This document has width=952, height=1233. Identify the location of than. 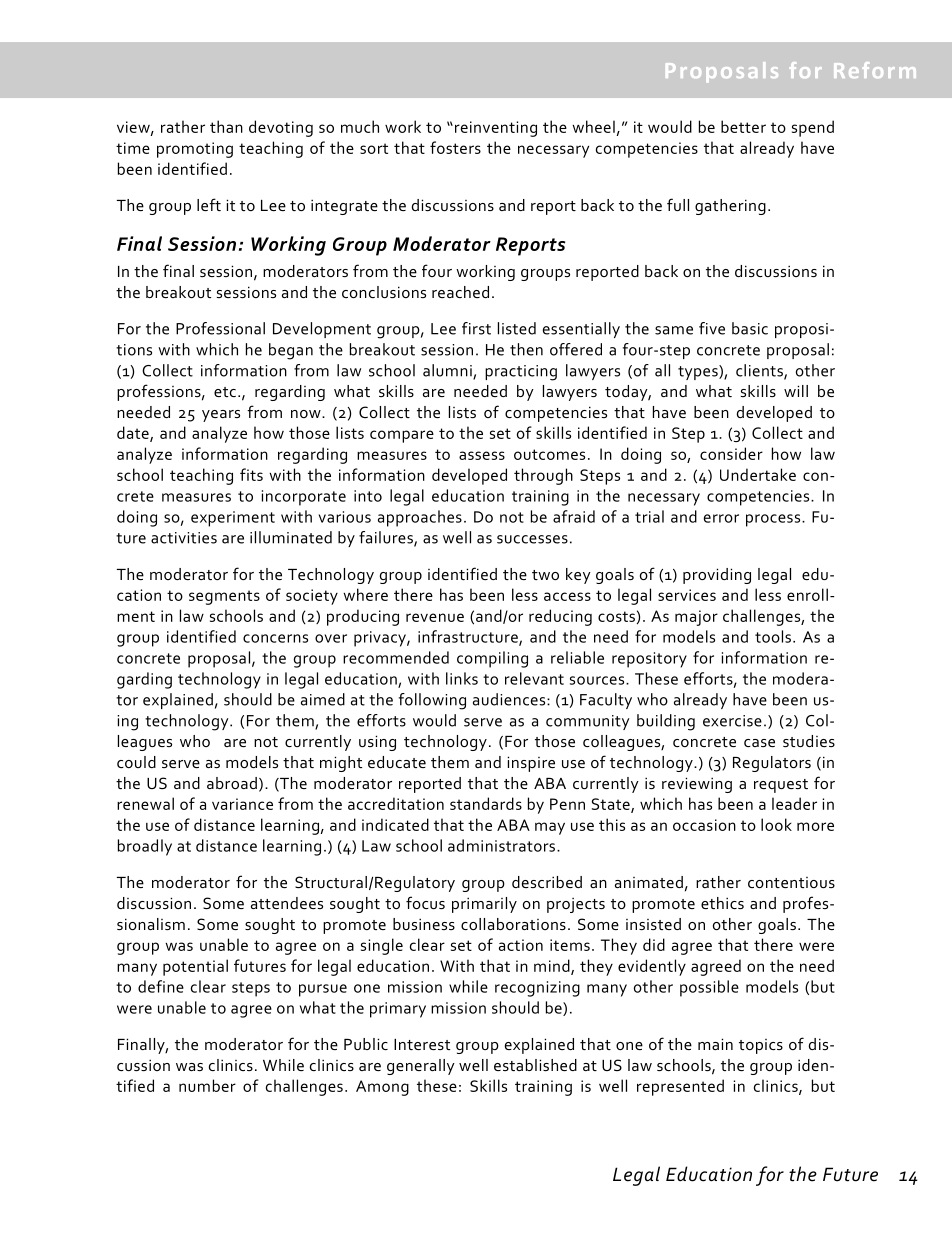
(226, 126).
